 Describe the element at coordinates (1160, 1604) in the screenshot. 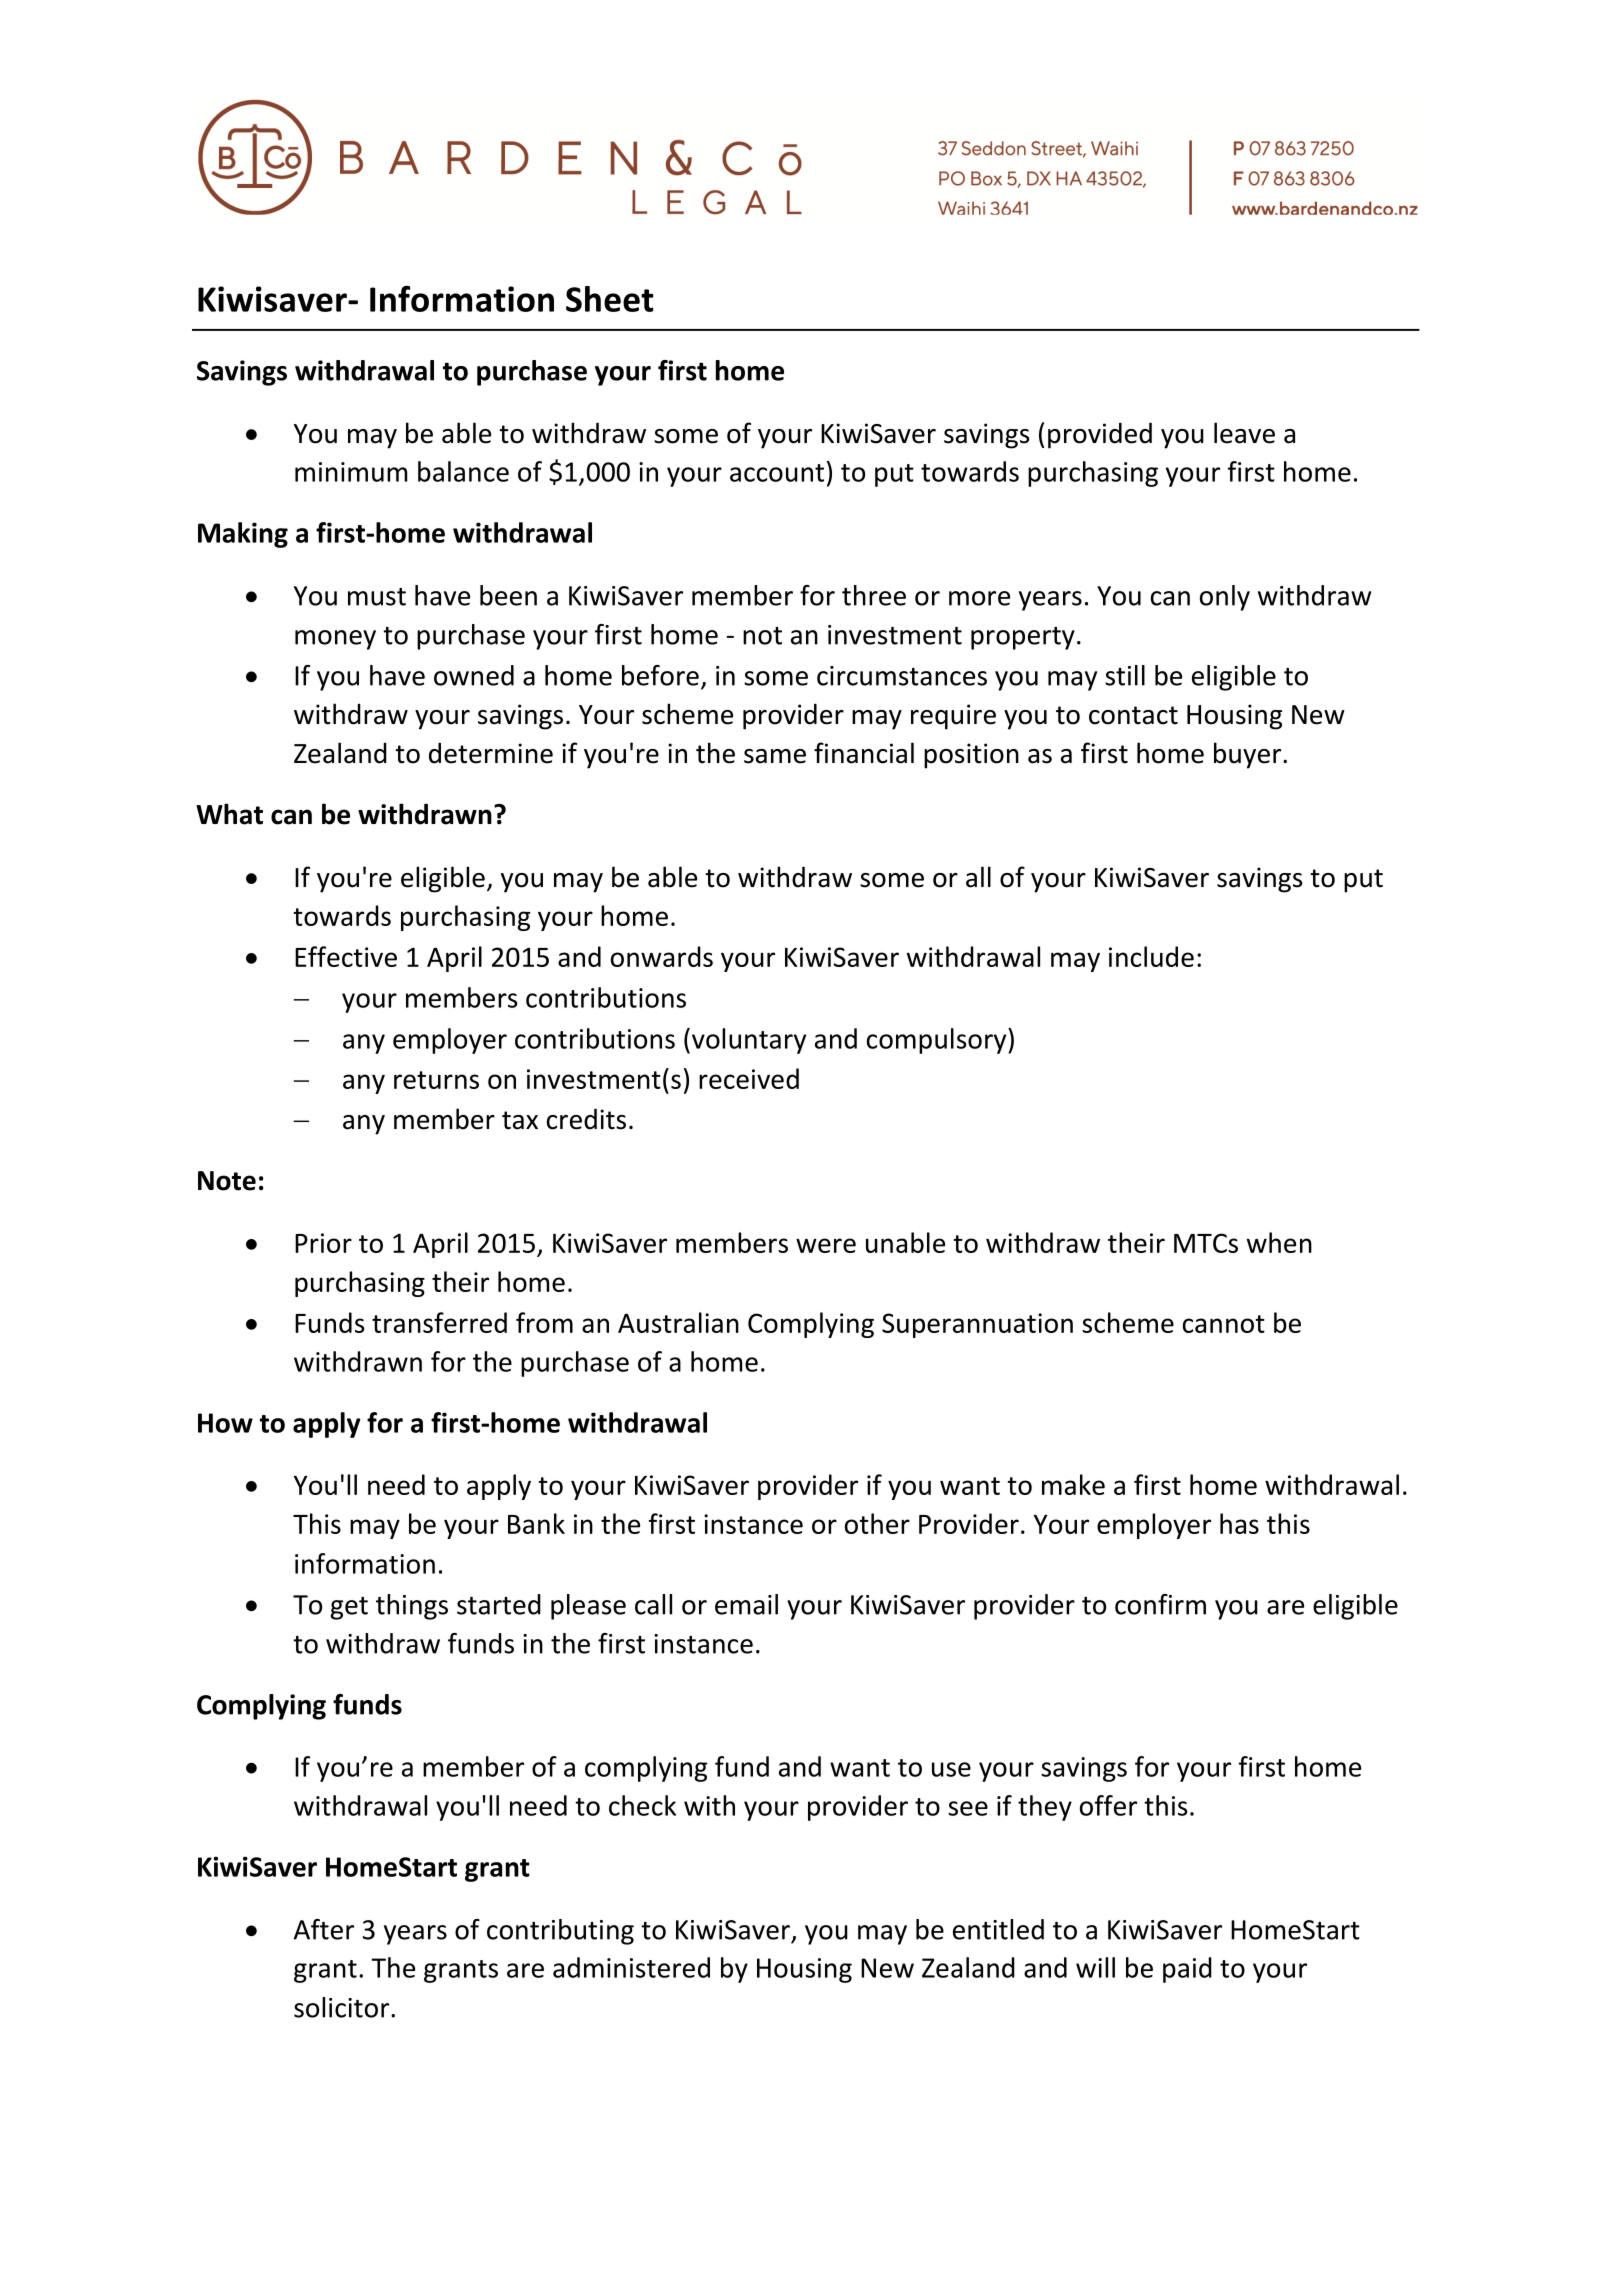

I see `confirm` at that location.
